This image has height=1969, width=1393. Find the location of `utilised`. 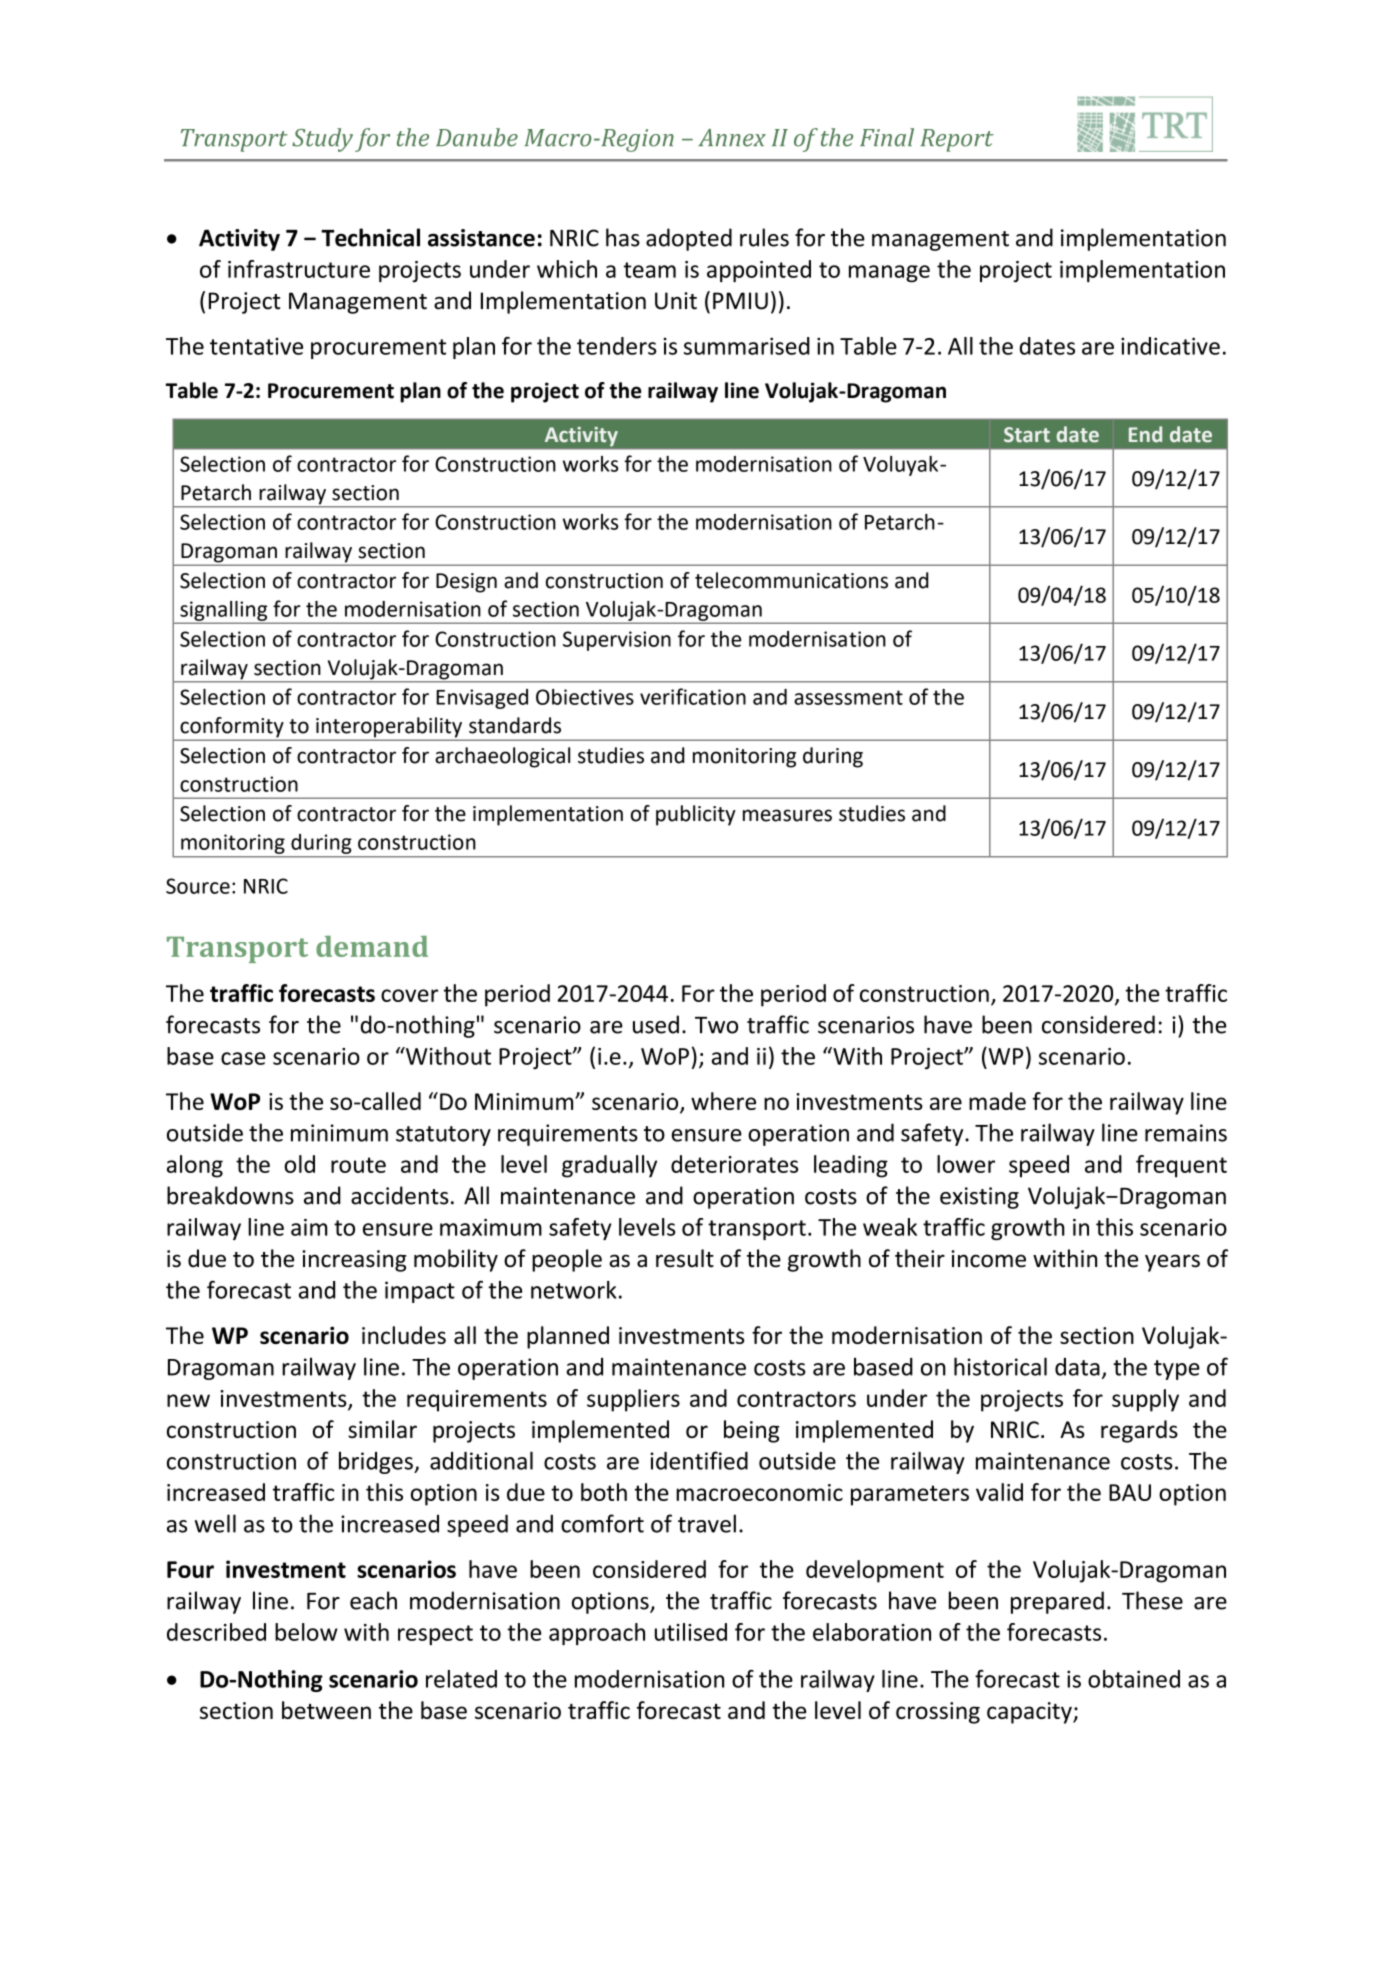

utilised is located at coordinates (691, 1632).
